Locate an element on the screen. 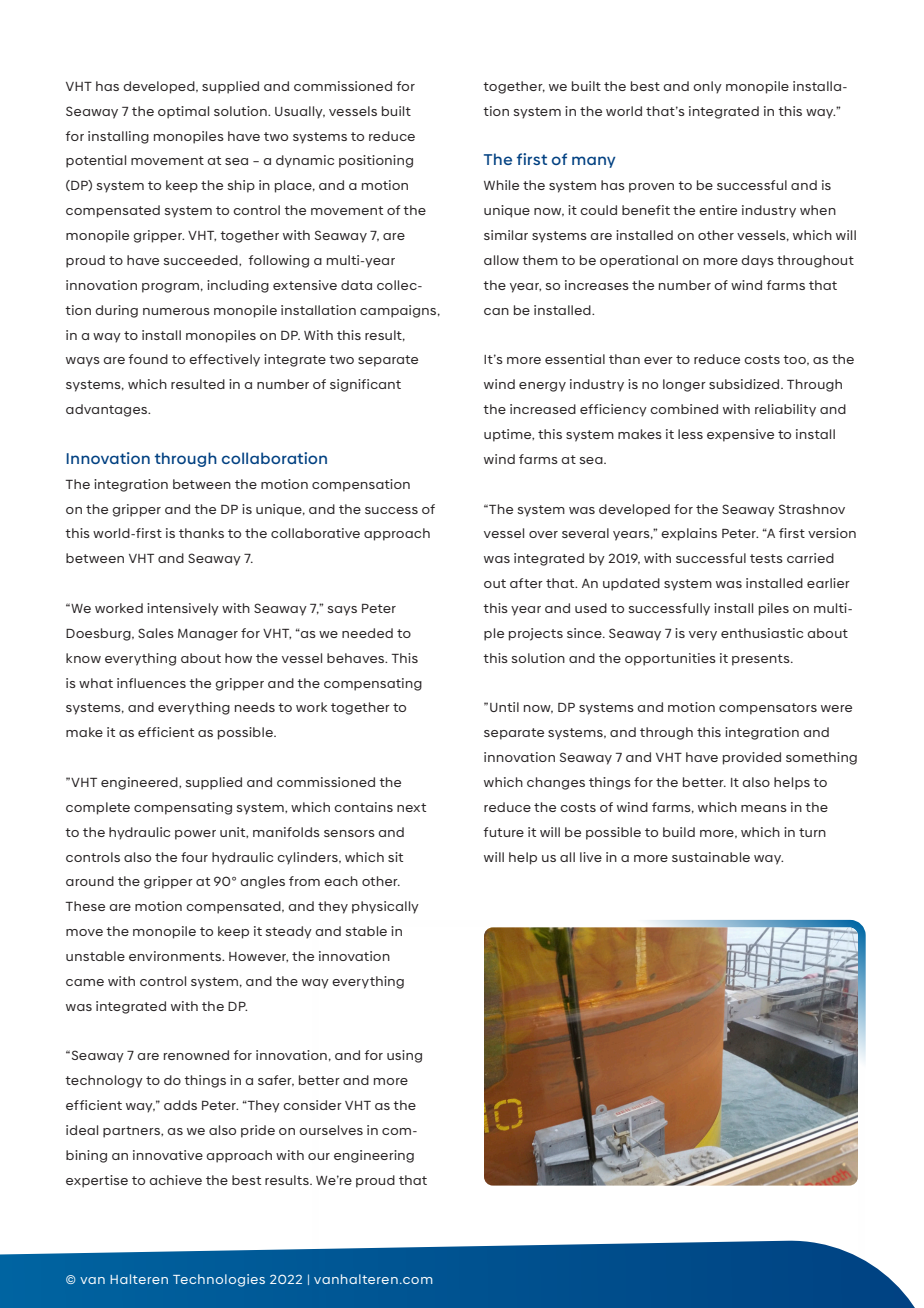 This screenshot has height=1308, width=924. engineering is located at coordinates (374, 1156).
